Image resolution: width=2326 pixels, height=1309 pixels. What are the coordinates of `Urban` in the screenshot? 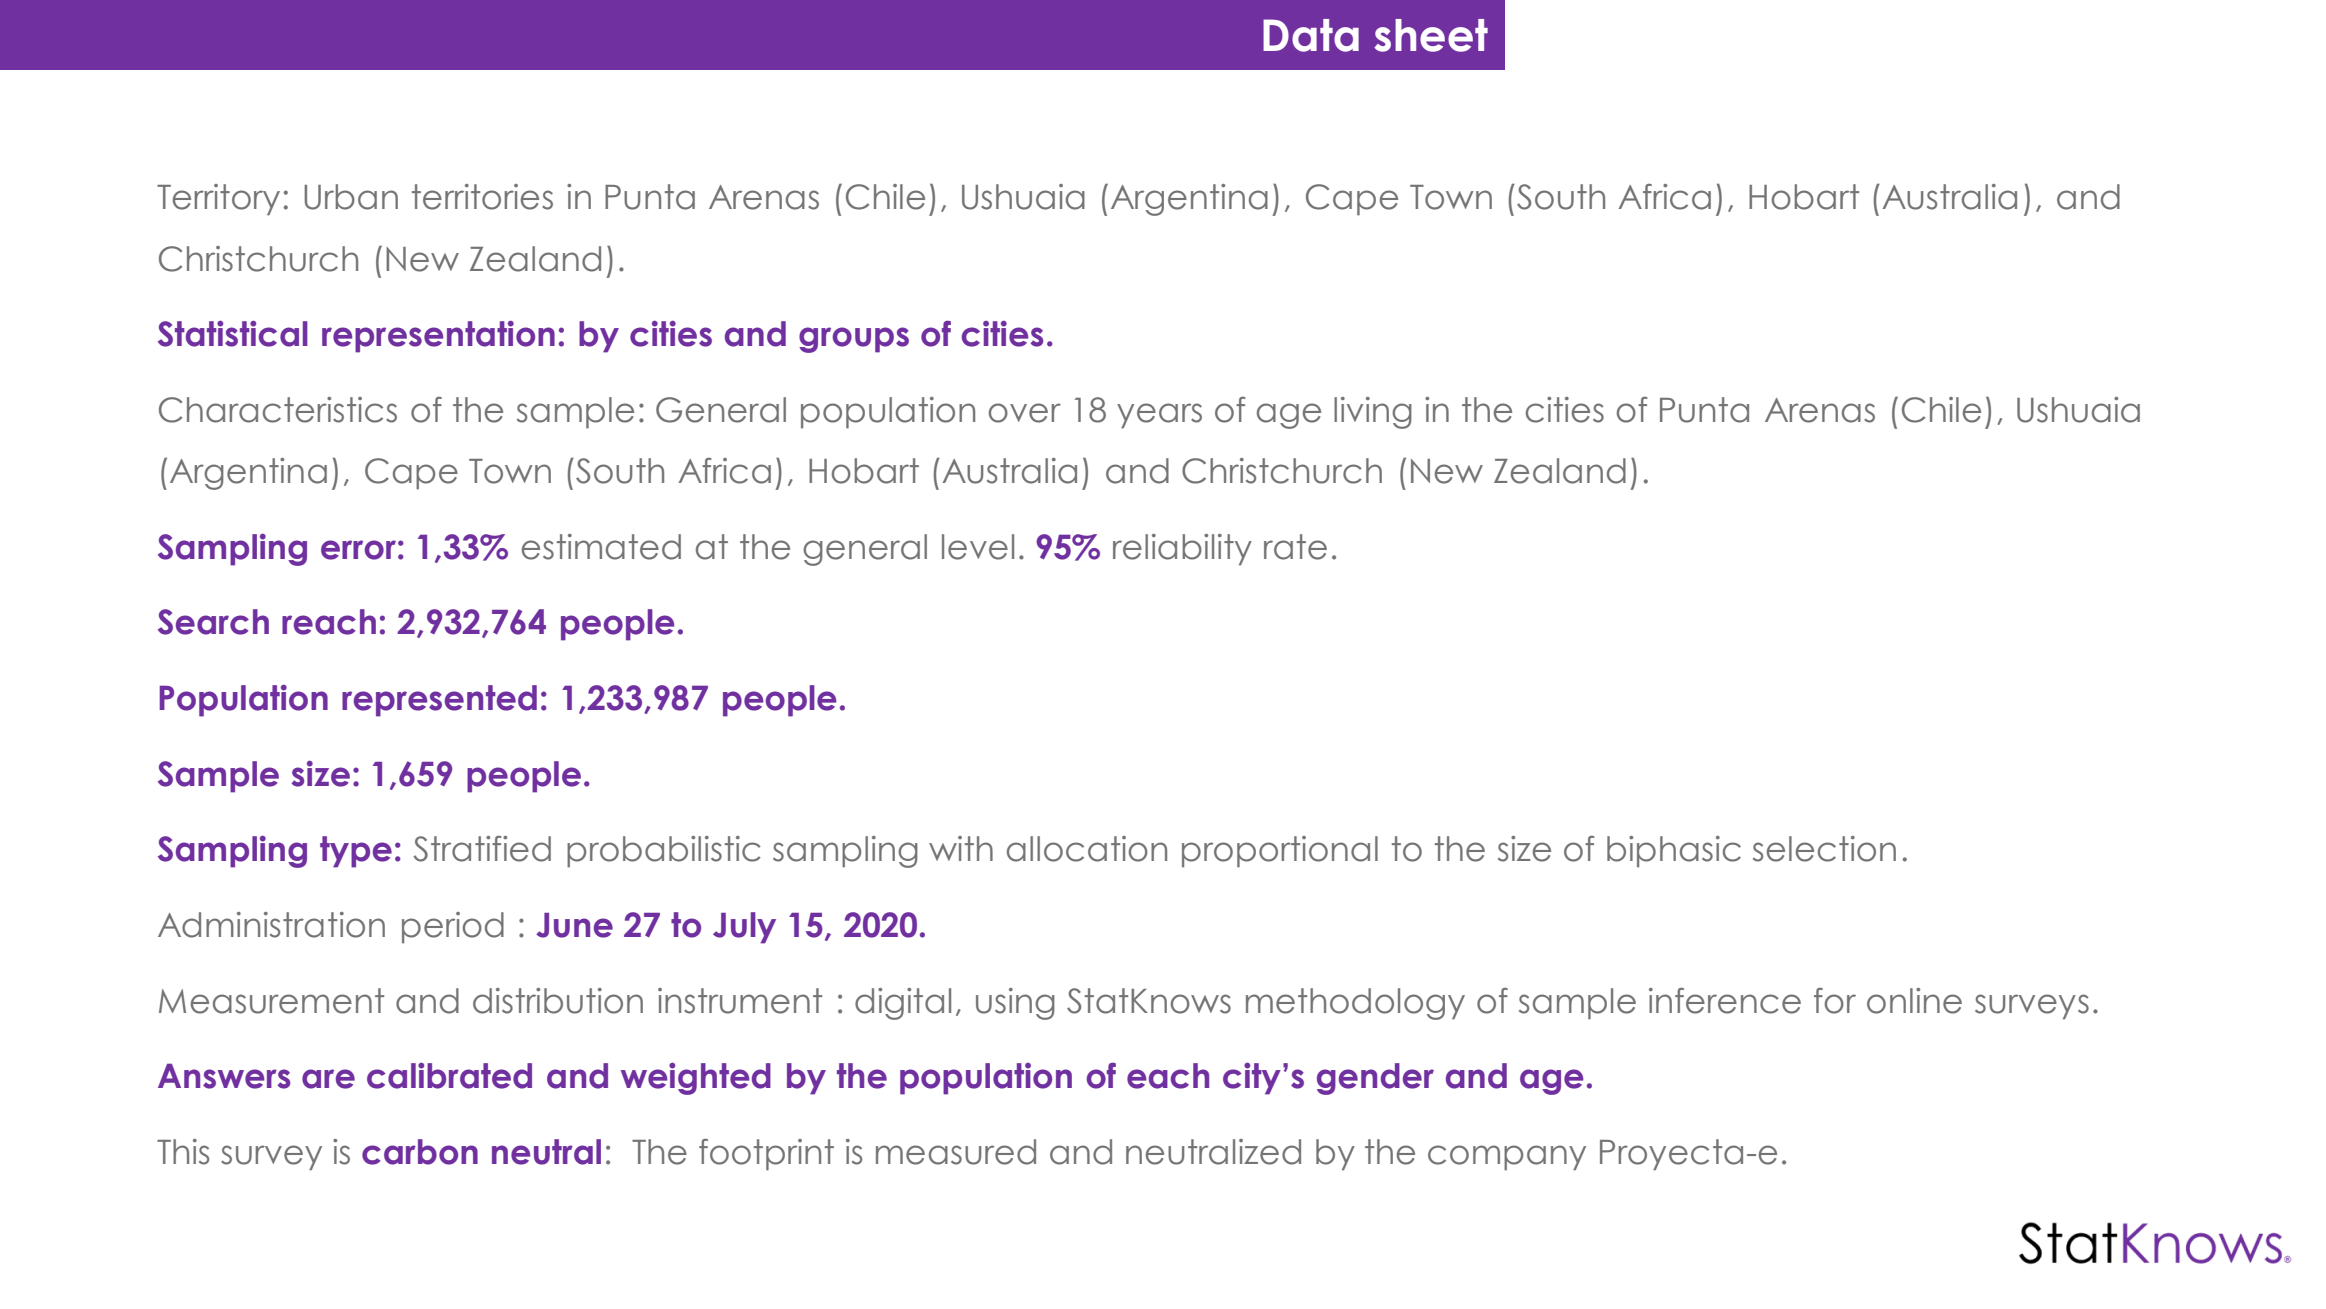 It's located at (351, 197).
